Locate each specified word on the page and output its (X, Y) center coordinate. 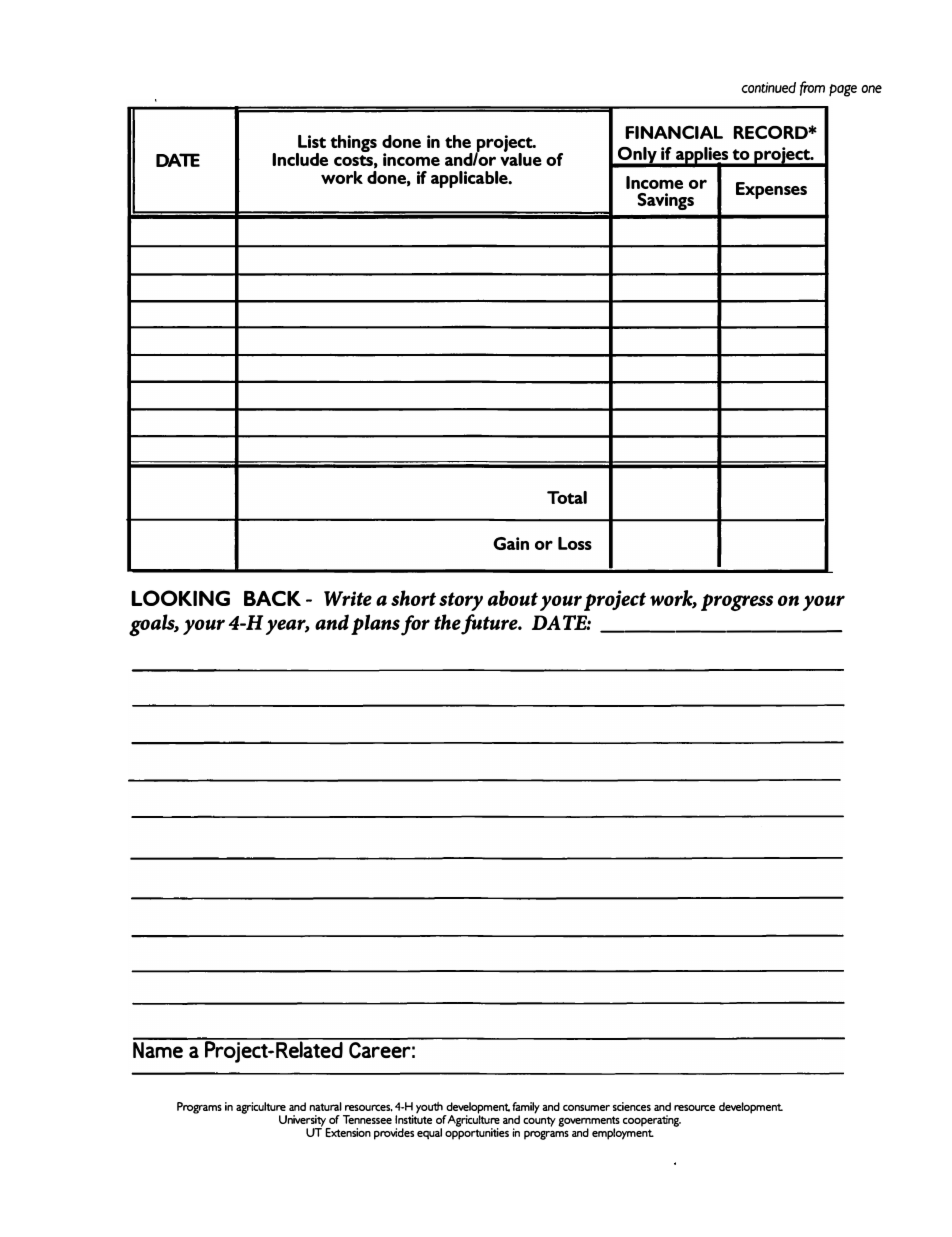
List (312, 141)
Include (300, 159)
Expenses (771, 190)
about (513, 598)
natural (325, 1106)
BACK (272, 598)
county (539, 1122)
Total (567, 497)
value (521, 158)
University (303, 1122)
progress (737, 602)
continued (768, 88)
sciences (632, 1106)
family (526, 1109)
